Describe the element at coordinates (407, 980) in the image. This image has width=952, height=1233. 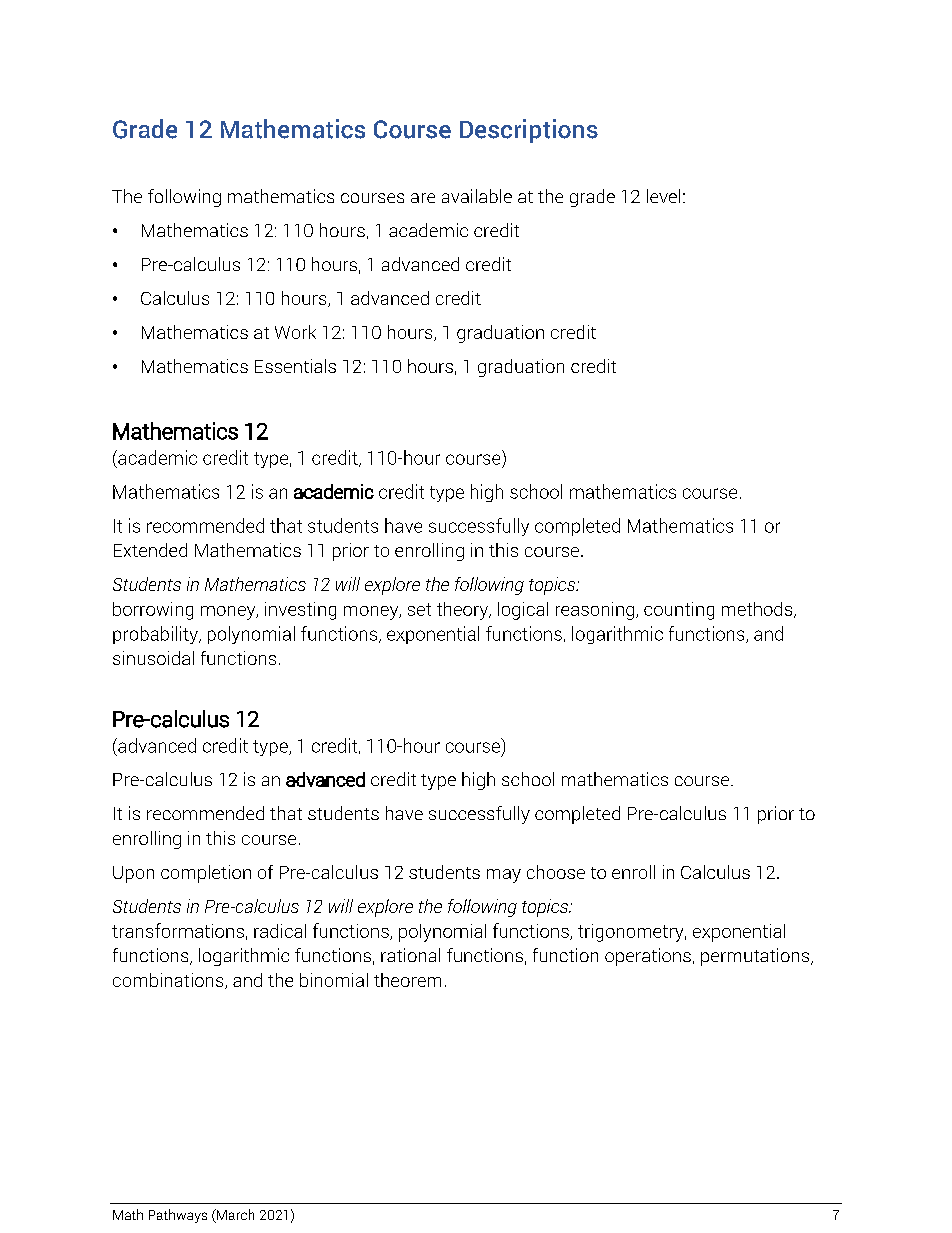
I see `theorem` at that location.
